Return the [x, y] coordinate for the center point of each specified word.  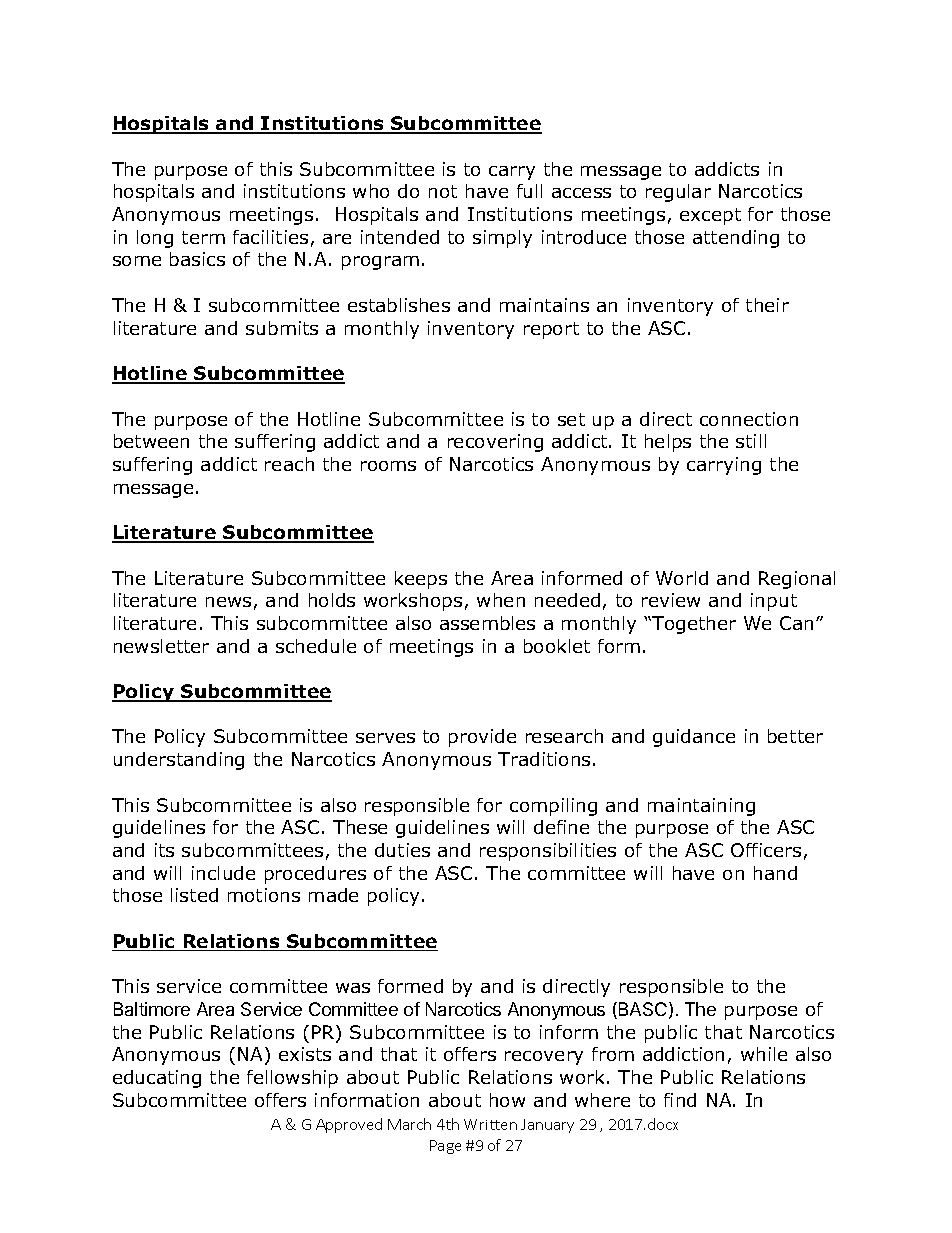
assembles [487, 623]
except [710, 216]
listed [194, 895]
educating [157, 1079]
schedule [316, 646]
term [203, 237]
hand [775, 873]
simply [502, 239]
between [151, 441]
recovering [495, 443]
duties [402, 850]
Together [693, 625]
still [751, 441]
